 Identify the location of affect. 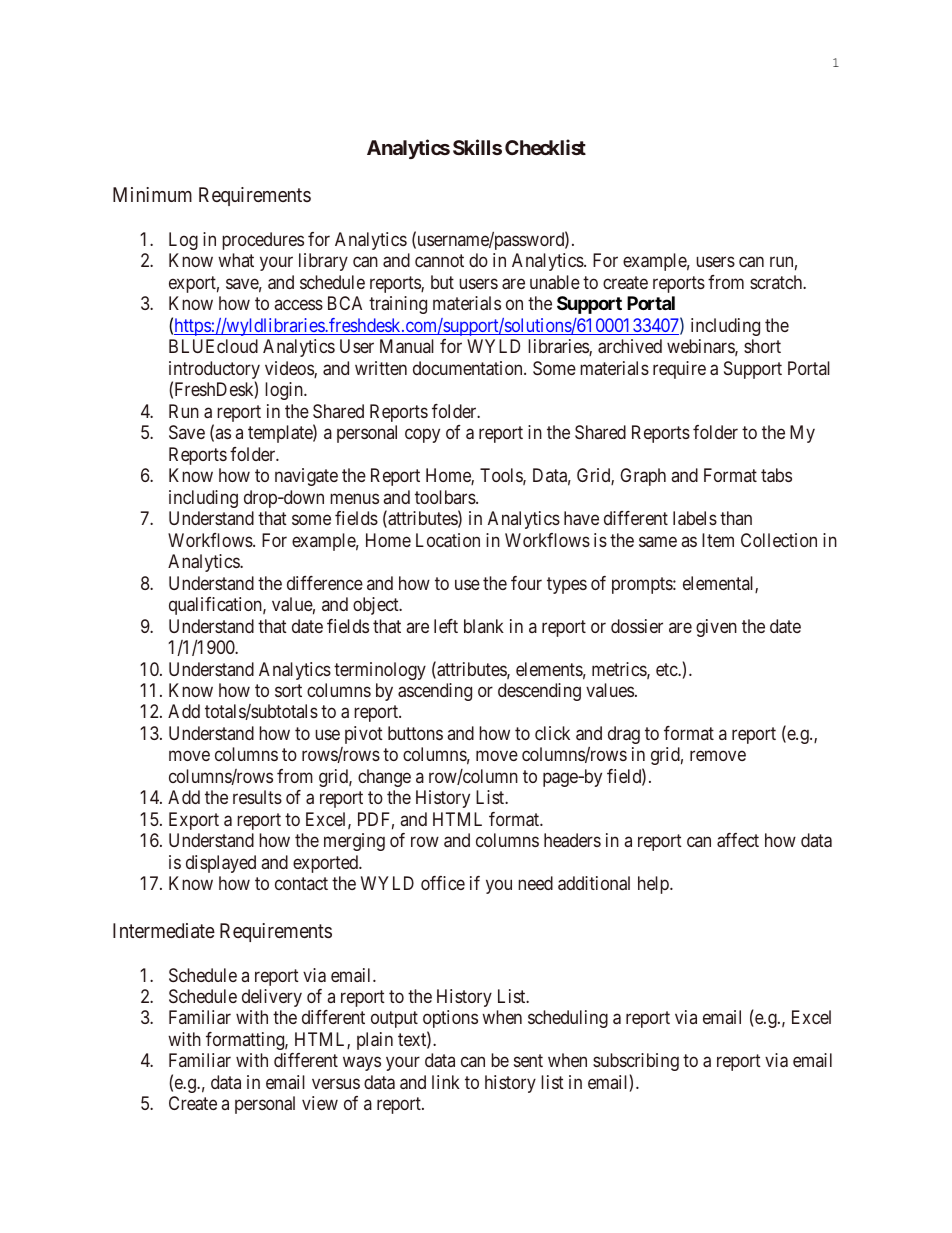
(738, 840).
